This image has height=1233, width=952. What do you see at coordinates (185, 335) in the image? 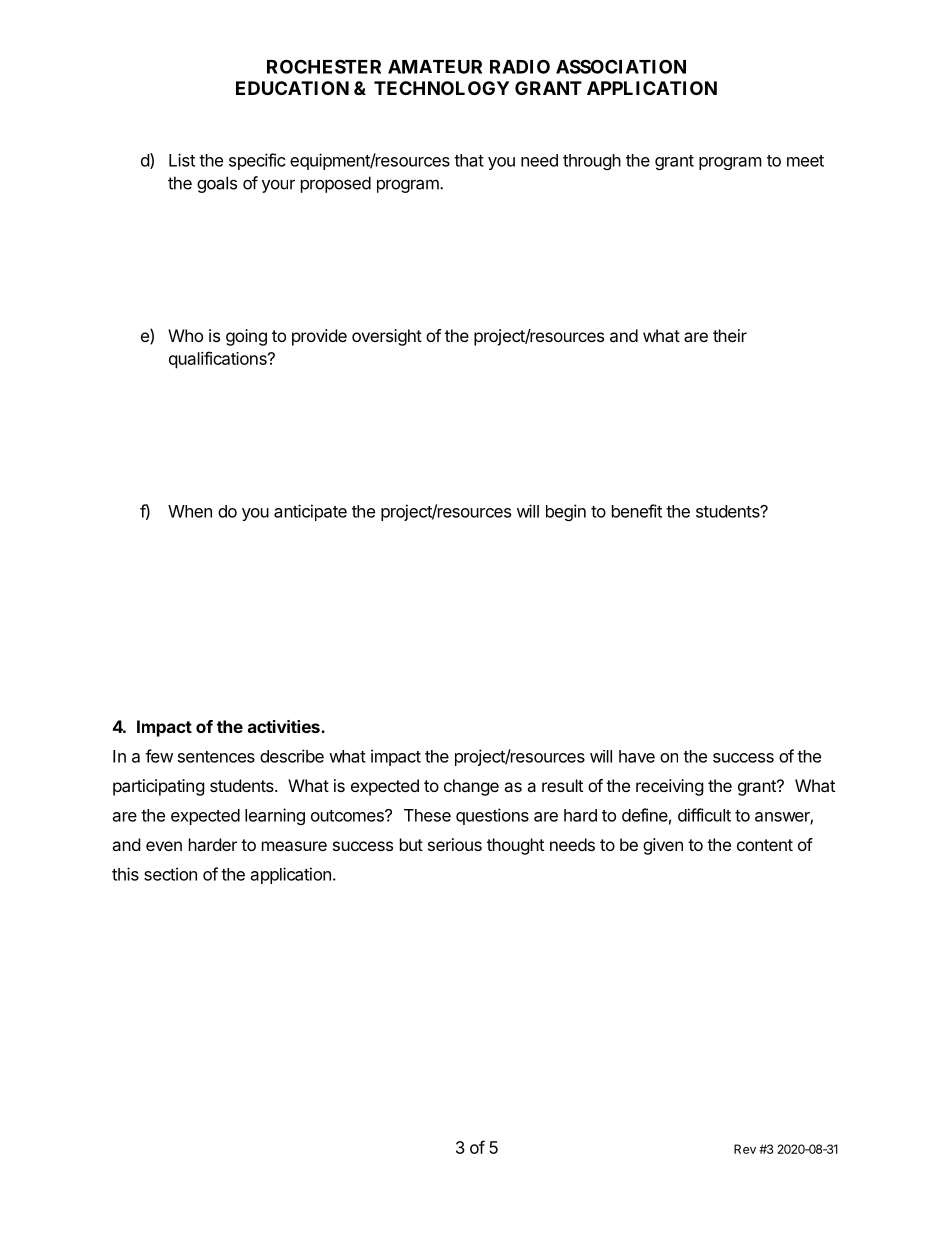
I see `Who` at bounding box center [185, 335].
